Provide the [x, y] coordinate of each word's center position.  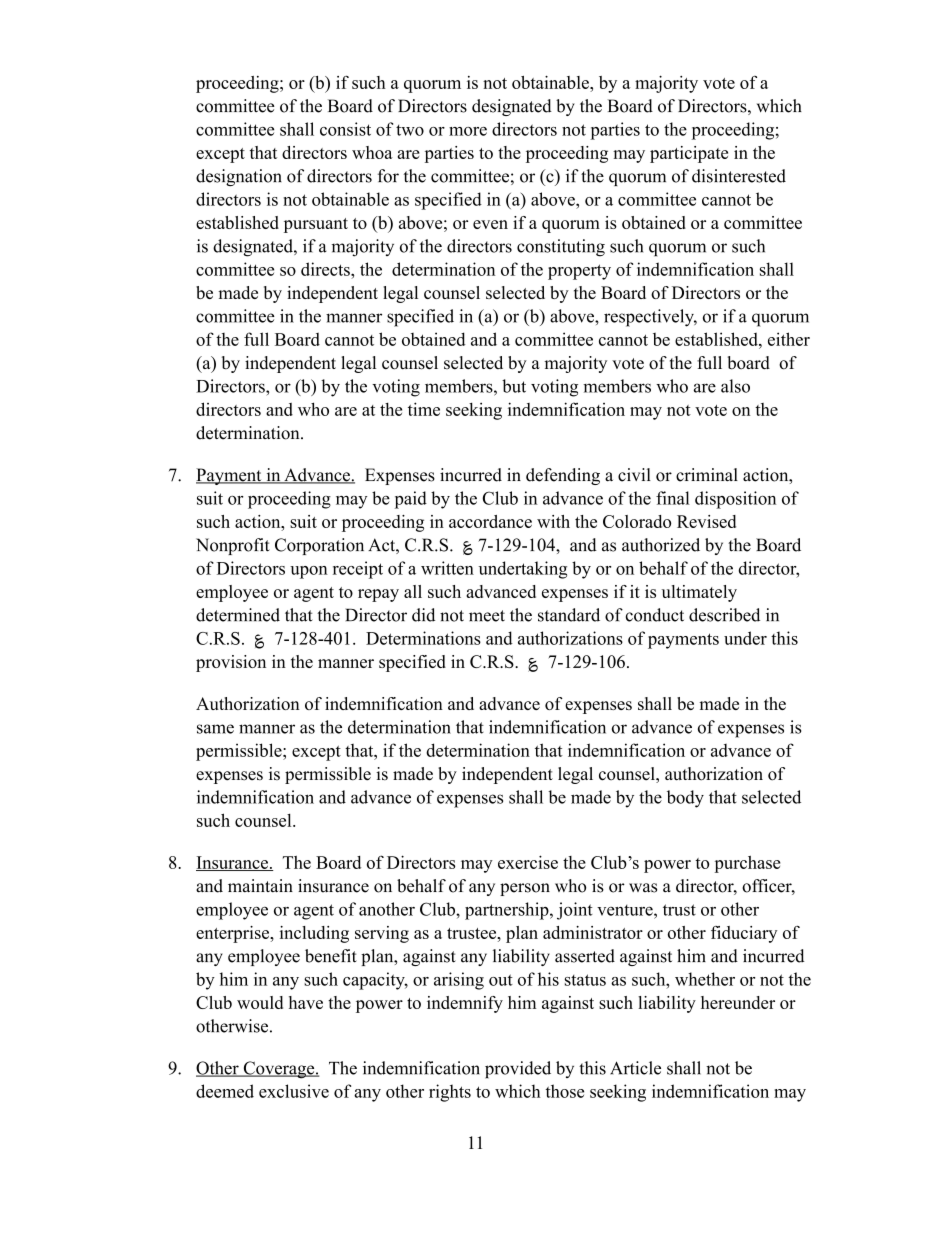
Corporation [319, 546]
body [685, 799]
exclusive [294, 1091]
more [468, 131]
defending [563, 476]
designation [239, 177]
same [215, 729]
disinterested [739, 176]
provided [518, 1070]
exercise [528, 862]
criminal [707, 475]
